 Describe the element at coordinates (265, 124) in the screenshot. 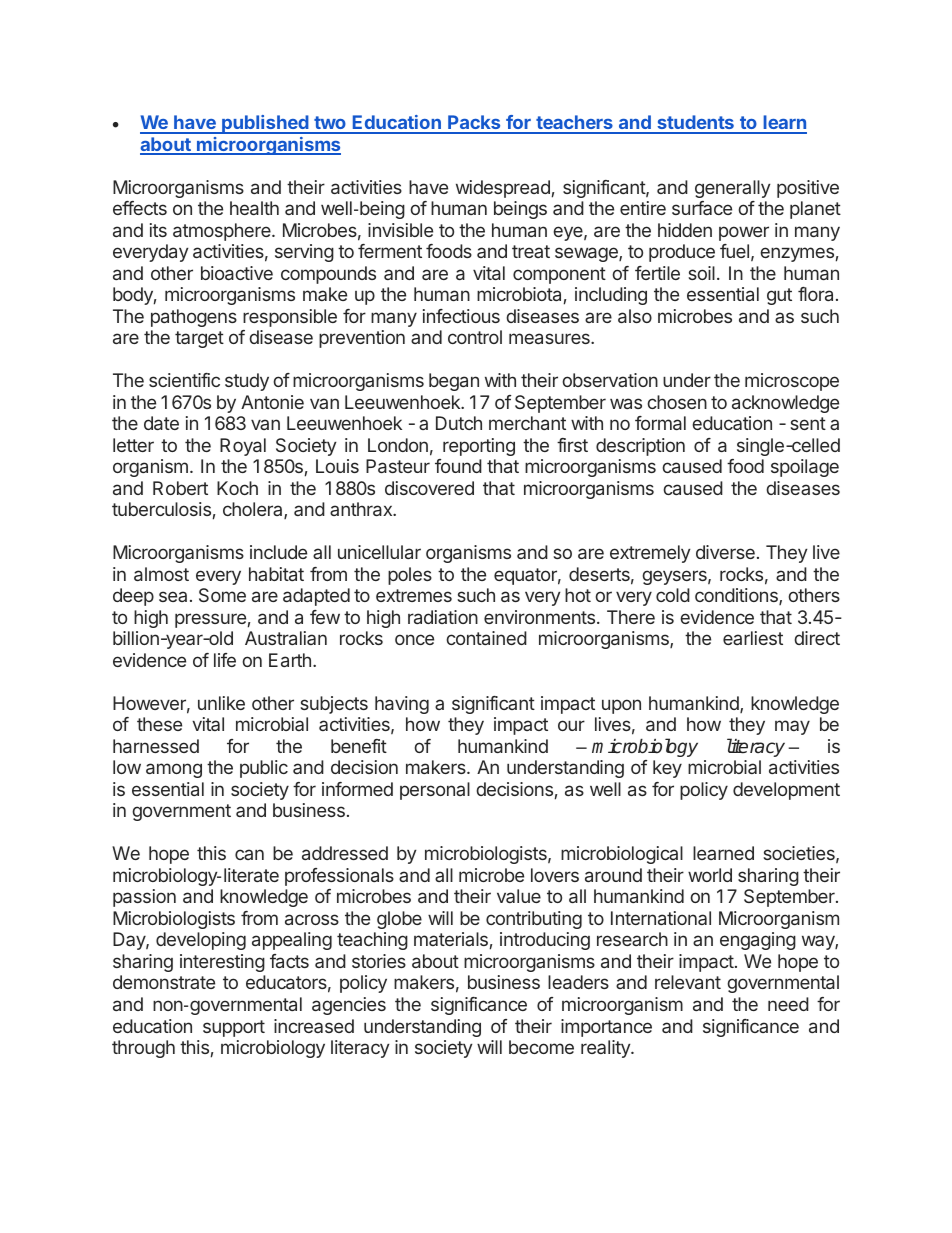

I see `published` at that location.
